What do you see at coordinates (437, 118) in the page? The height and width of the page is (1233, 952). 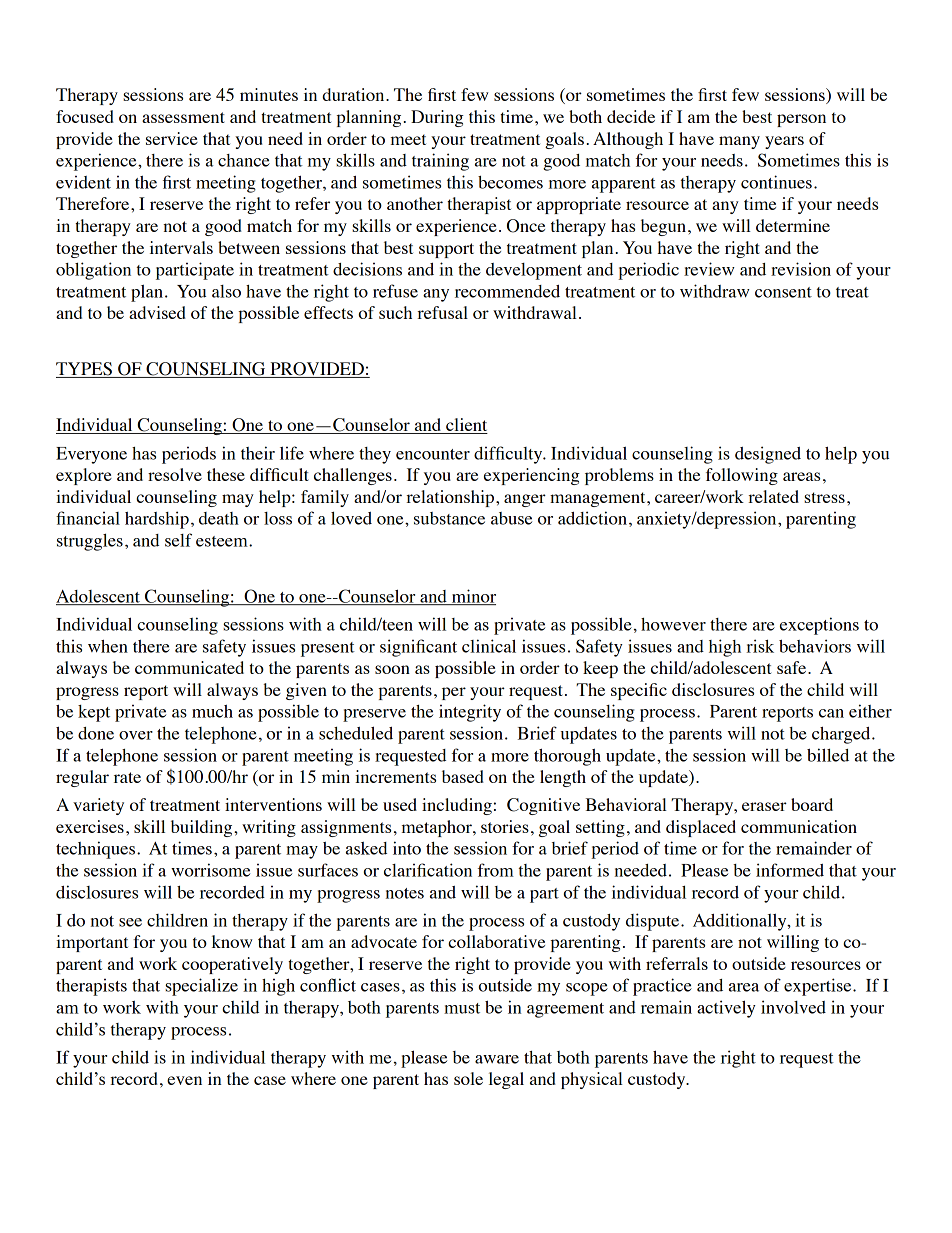 I see `During` at bounding box center [437, 118].
